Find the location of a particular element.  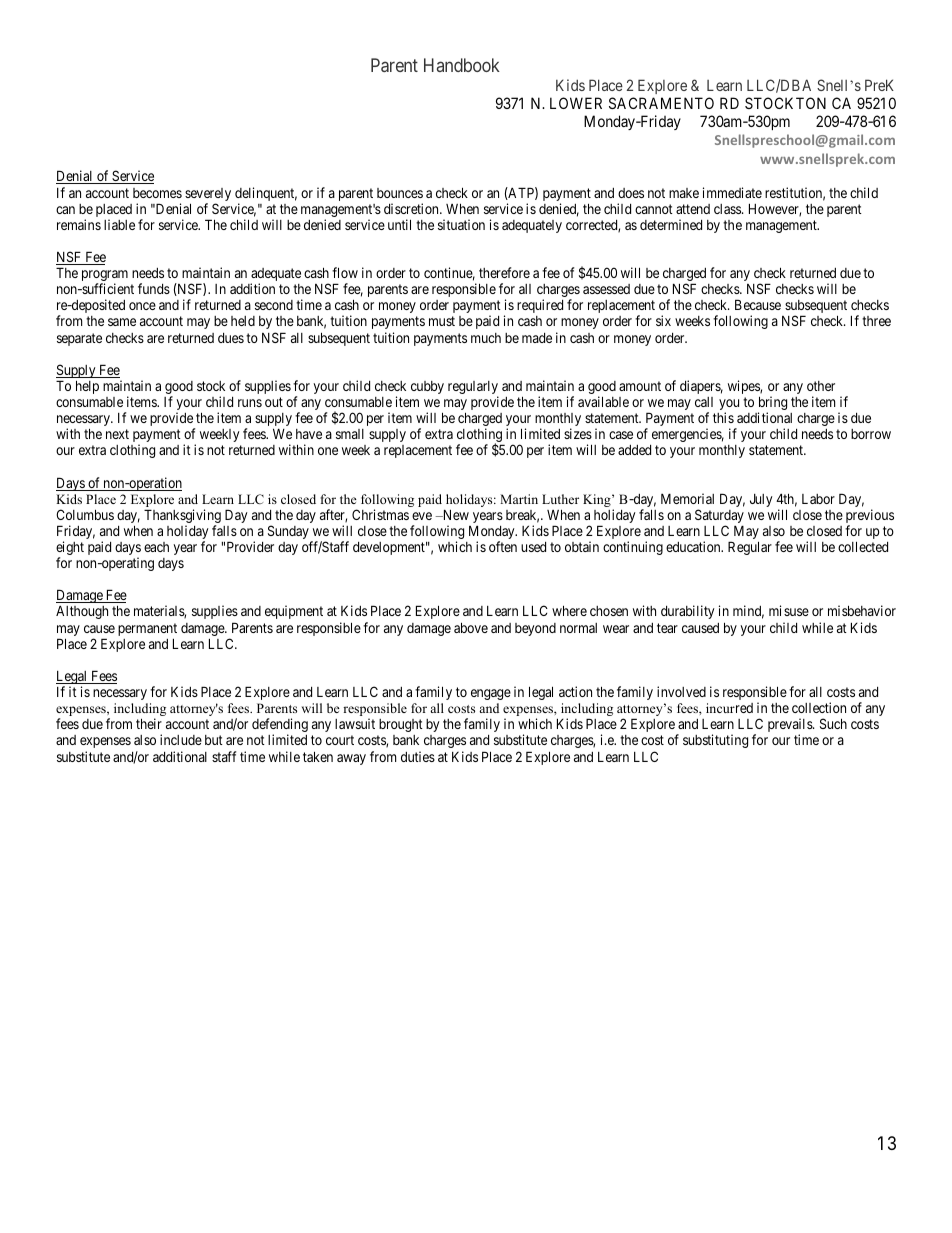

SACRAMENTO is located at coordinates (661, 103).
